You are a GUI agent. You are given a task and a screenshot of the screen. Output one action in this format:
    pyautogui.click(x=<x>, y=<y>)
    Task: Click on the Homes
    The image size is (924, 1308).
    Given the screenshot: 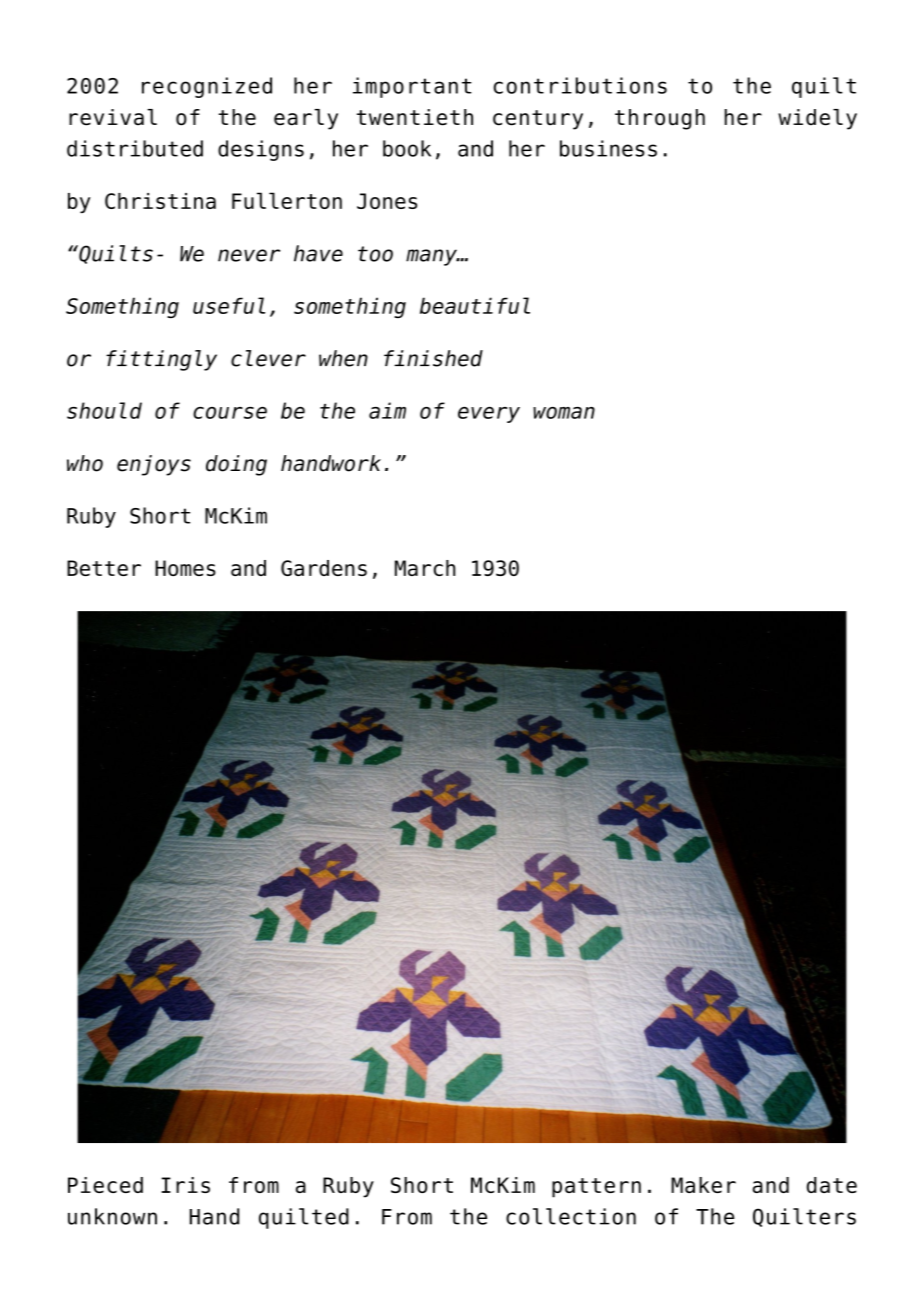 What is the action you would take?
    pyautogui.click(x=185, y=568)
